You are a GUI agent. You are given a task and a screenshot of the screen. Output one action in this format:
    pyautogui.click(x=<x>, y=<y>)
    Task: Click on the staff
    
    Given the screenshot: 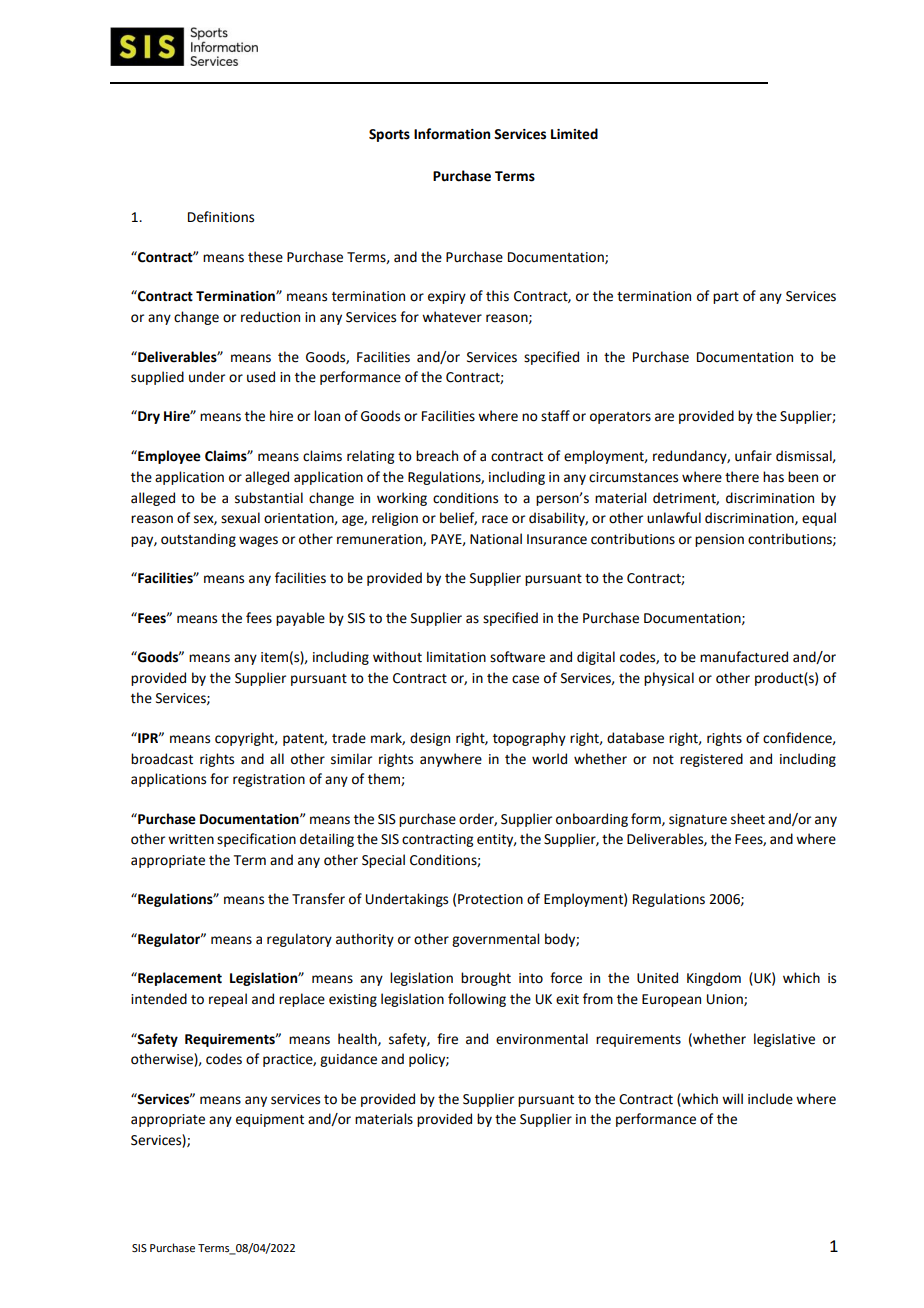 What is the action you would take?
    pyautogui.click(x=555, y=416)
